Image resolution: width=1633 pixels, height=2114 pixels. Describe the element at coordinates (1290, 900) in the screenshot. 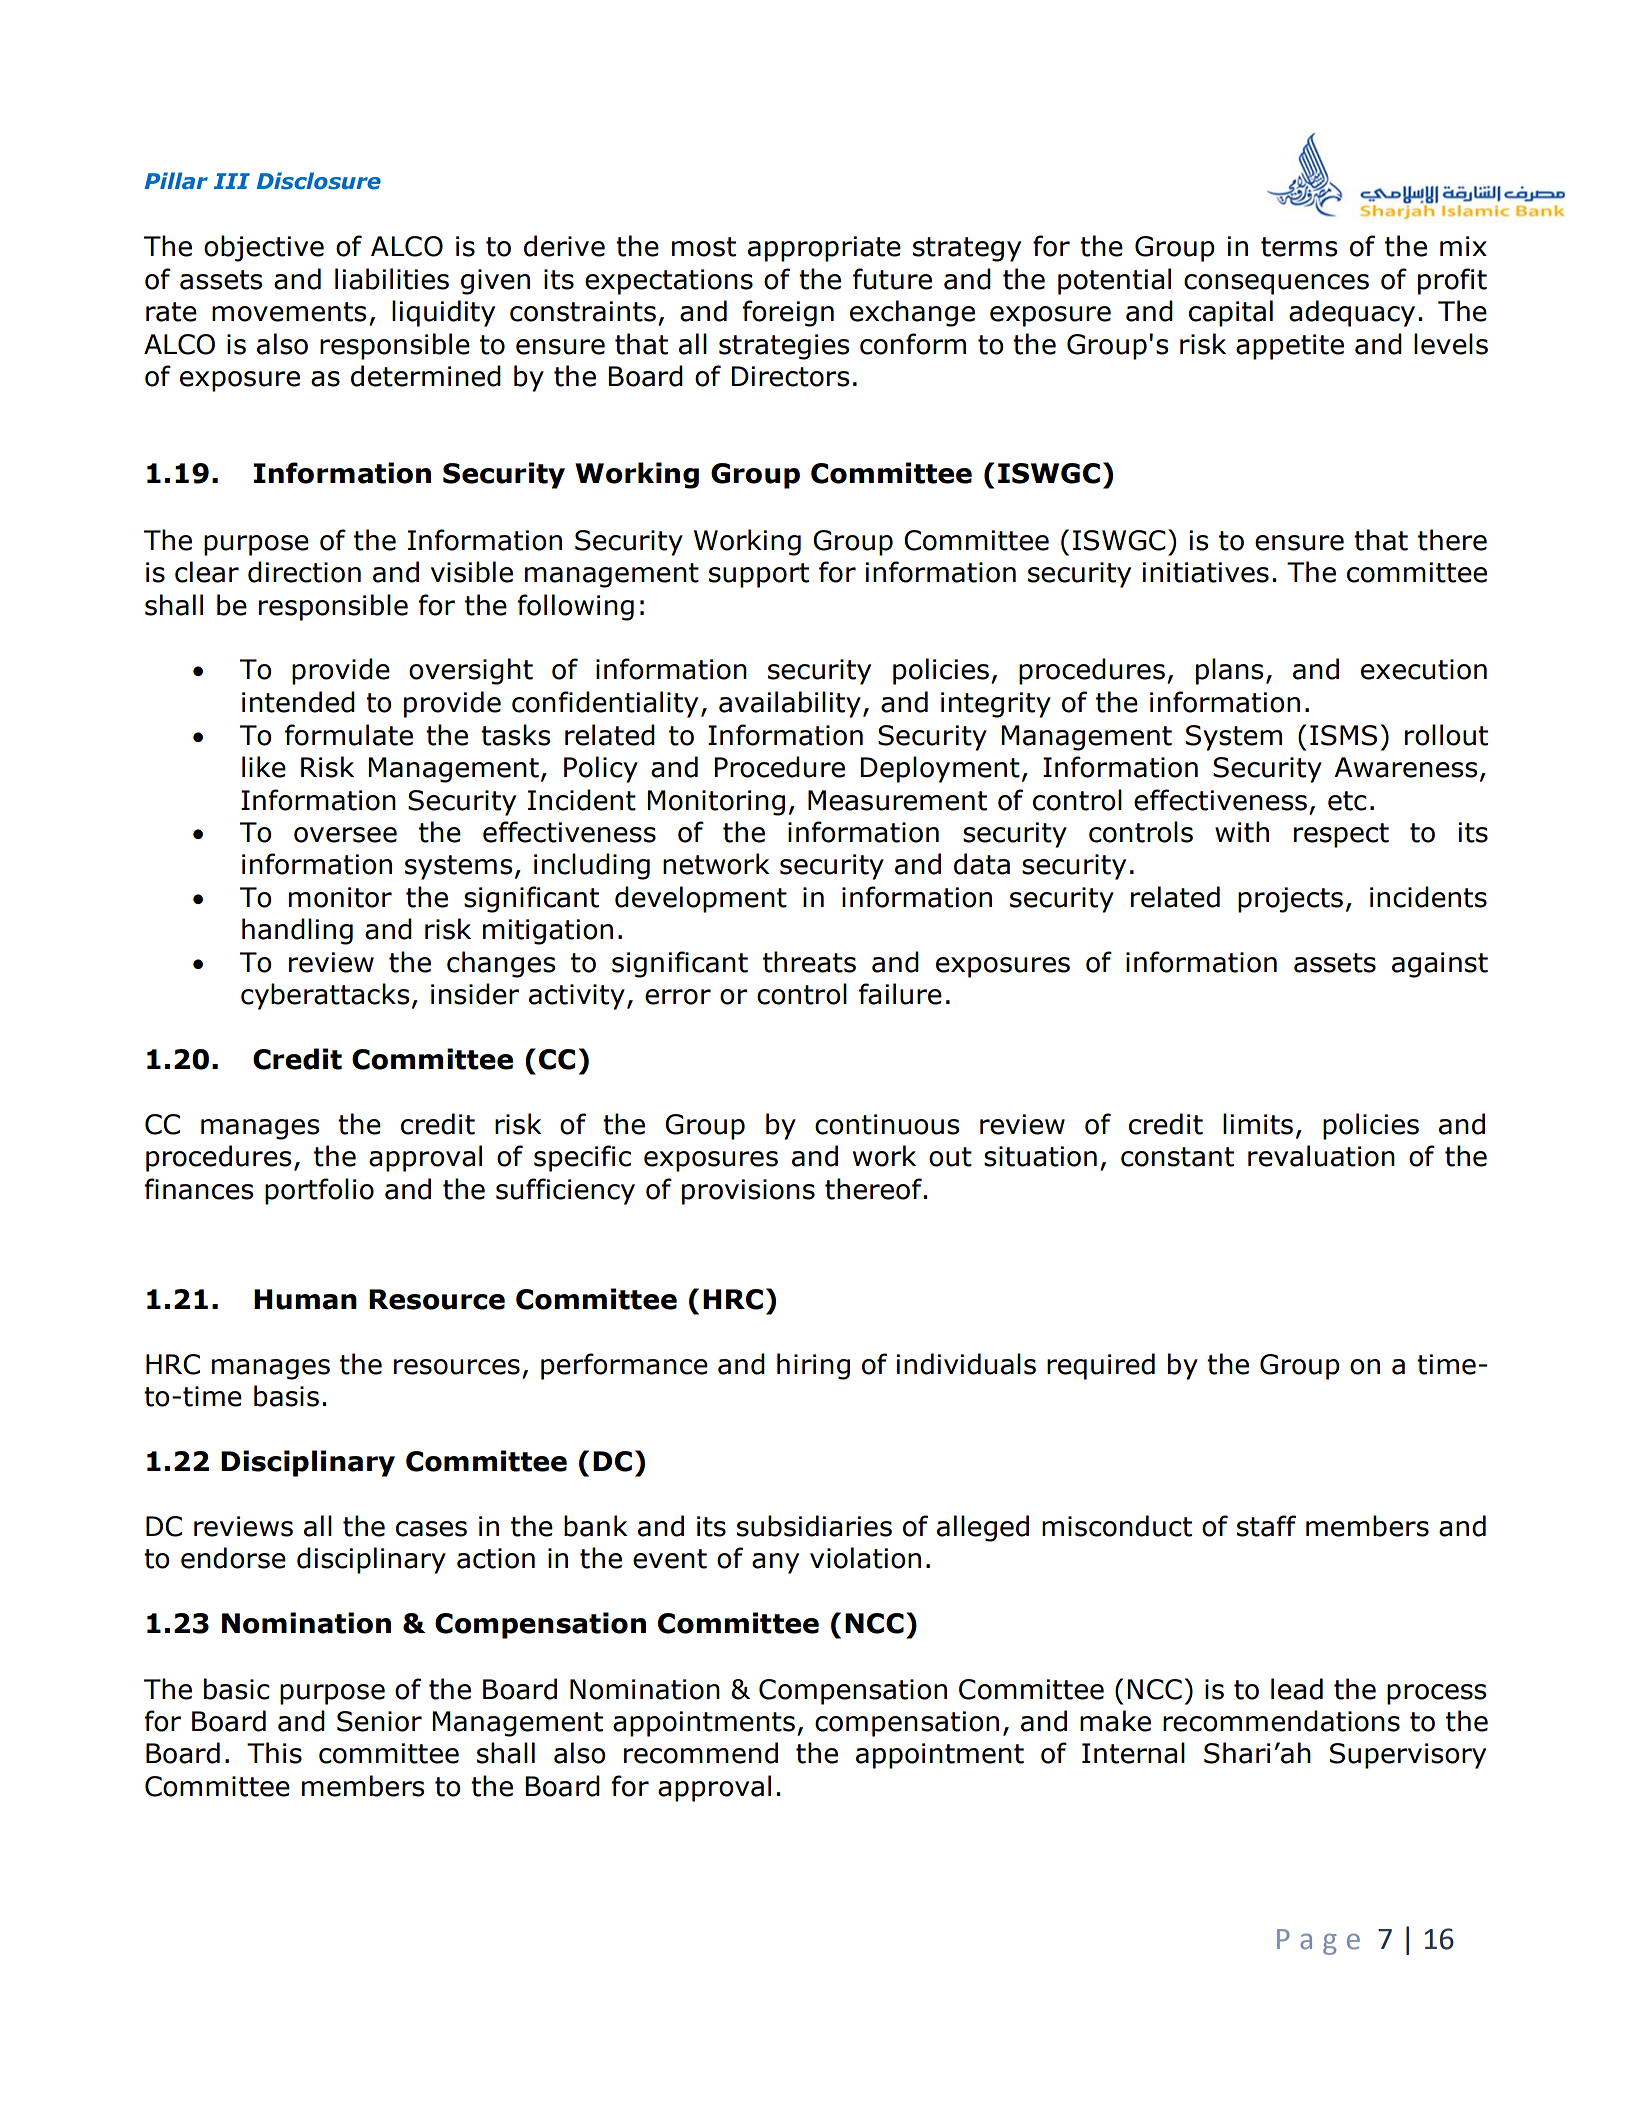

I see `projects` at that location.
